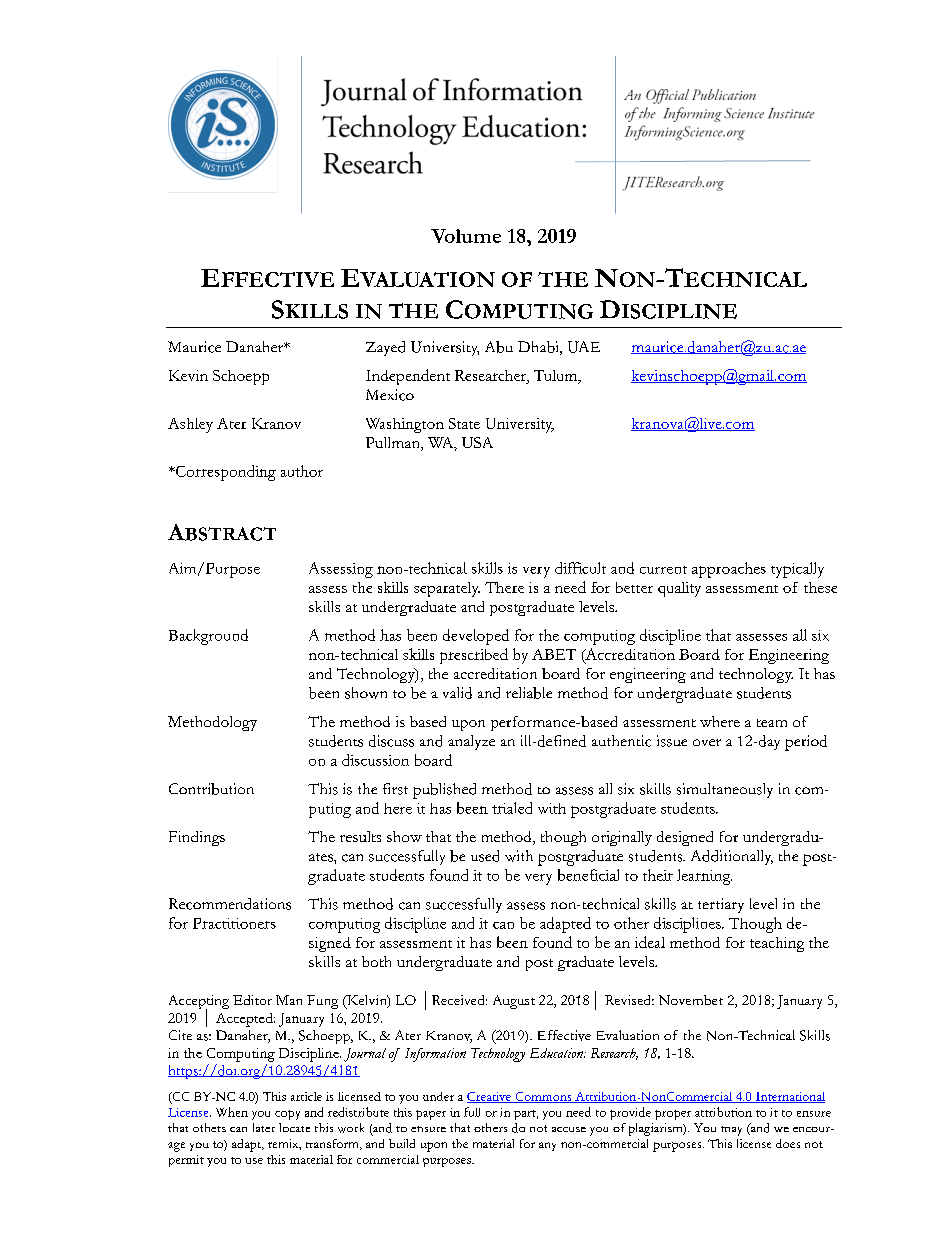 The image size is (952, 1233). Describe the element at coordinates (208, 637) in the screenshot. I see `Background` at that location.
